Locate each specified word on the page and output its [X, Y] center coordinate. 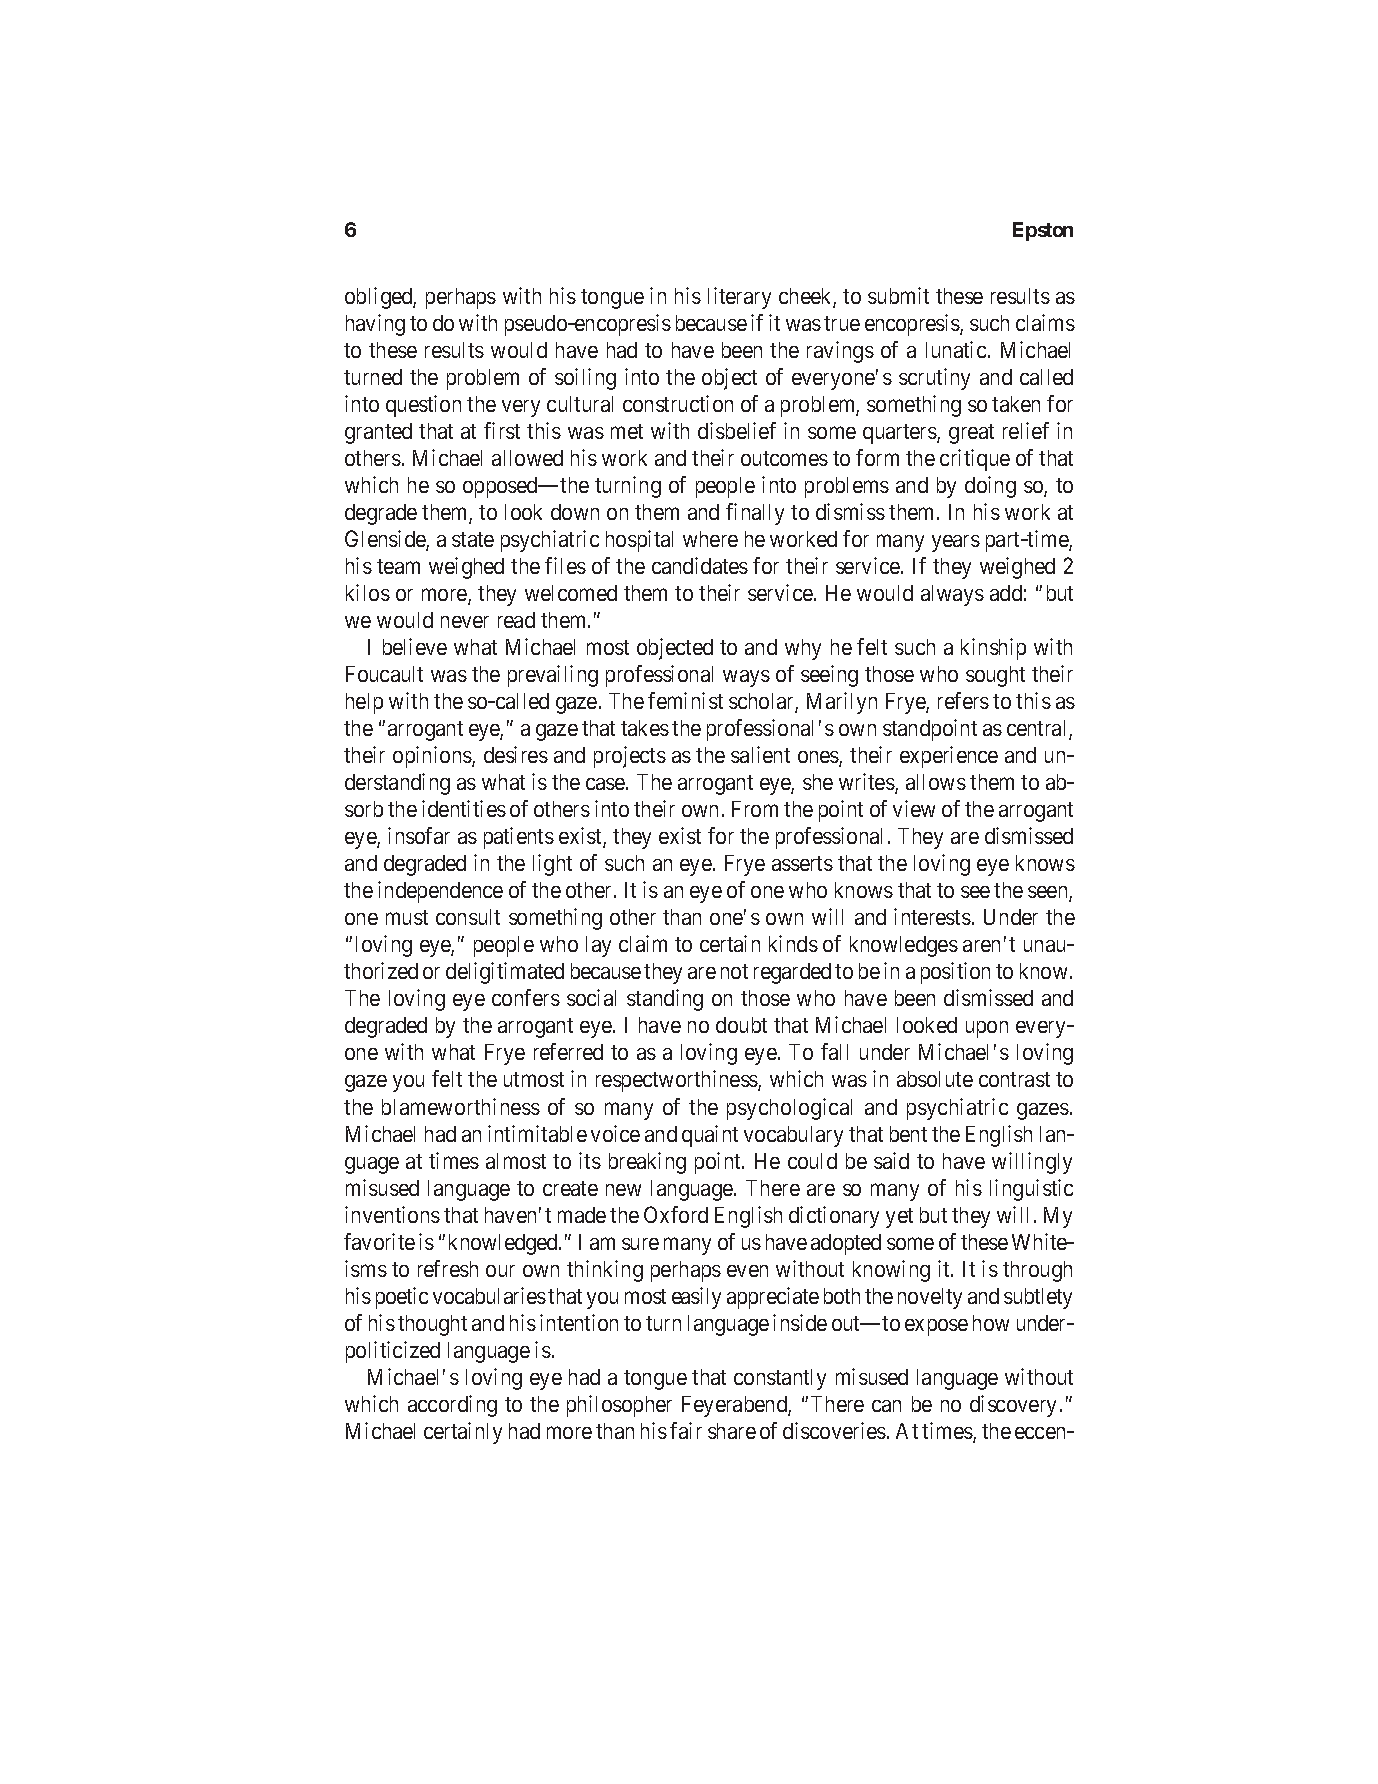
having [375, 325]
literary [739, 298]
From [755, 809]
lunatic [956, 349]
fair [686, 1430]
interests [932, 916]
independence [440, 892]
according [452, 1406]
